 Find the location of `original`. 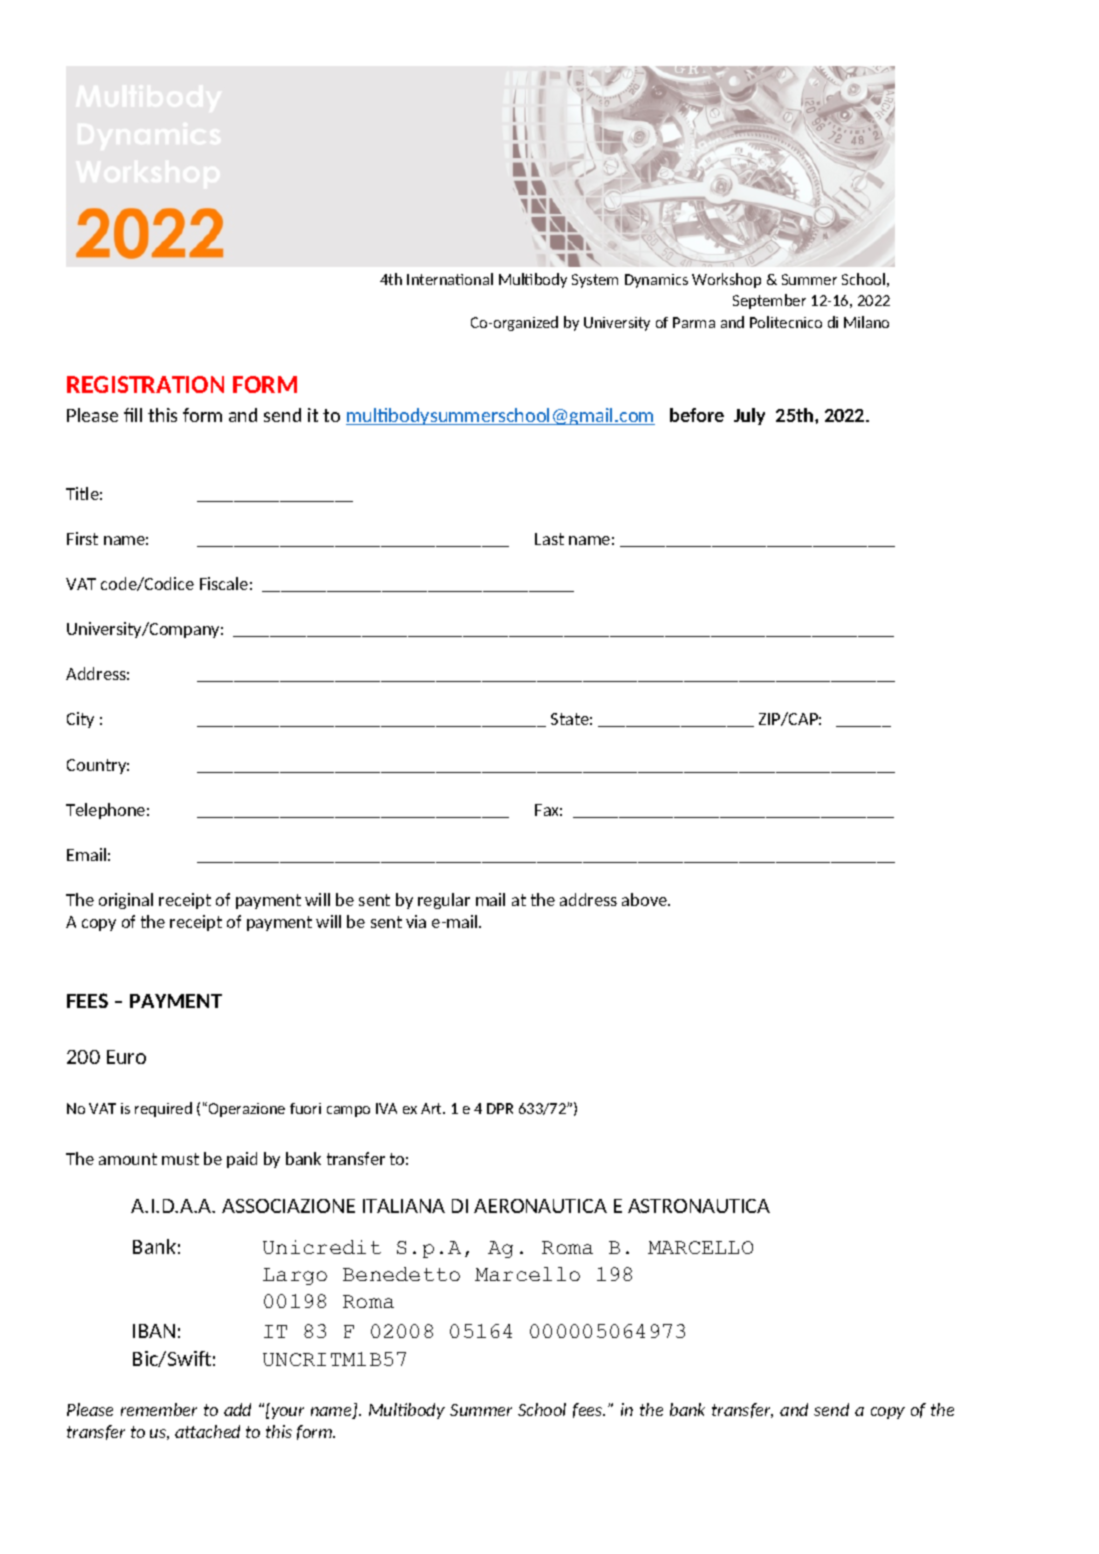

original is located at coordinates (126, 901).
